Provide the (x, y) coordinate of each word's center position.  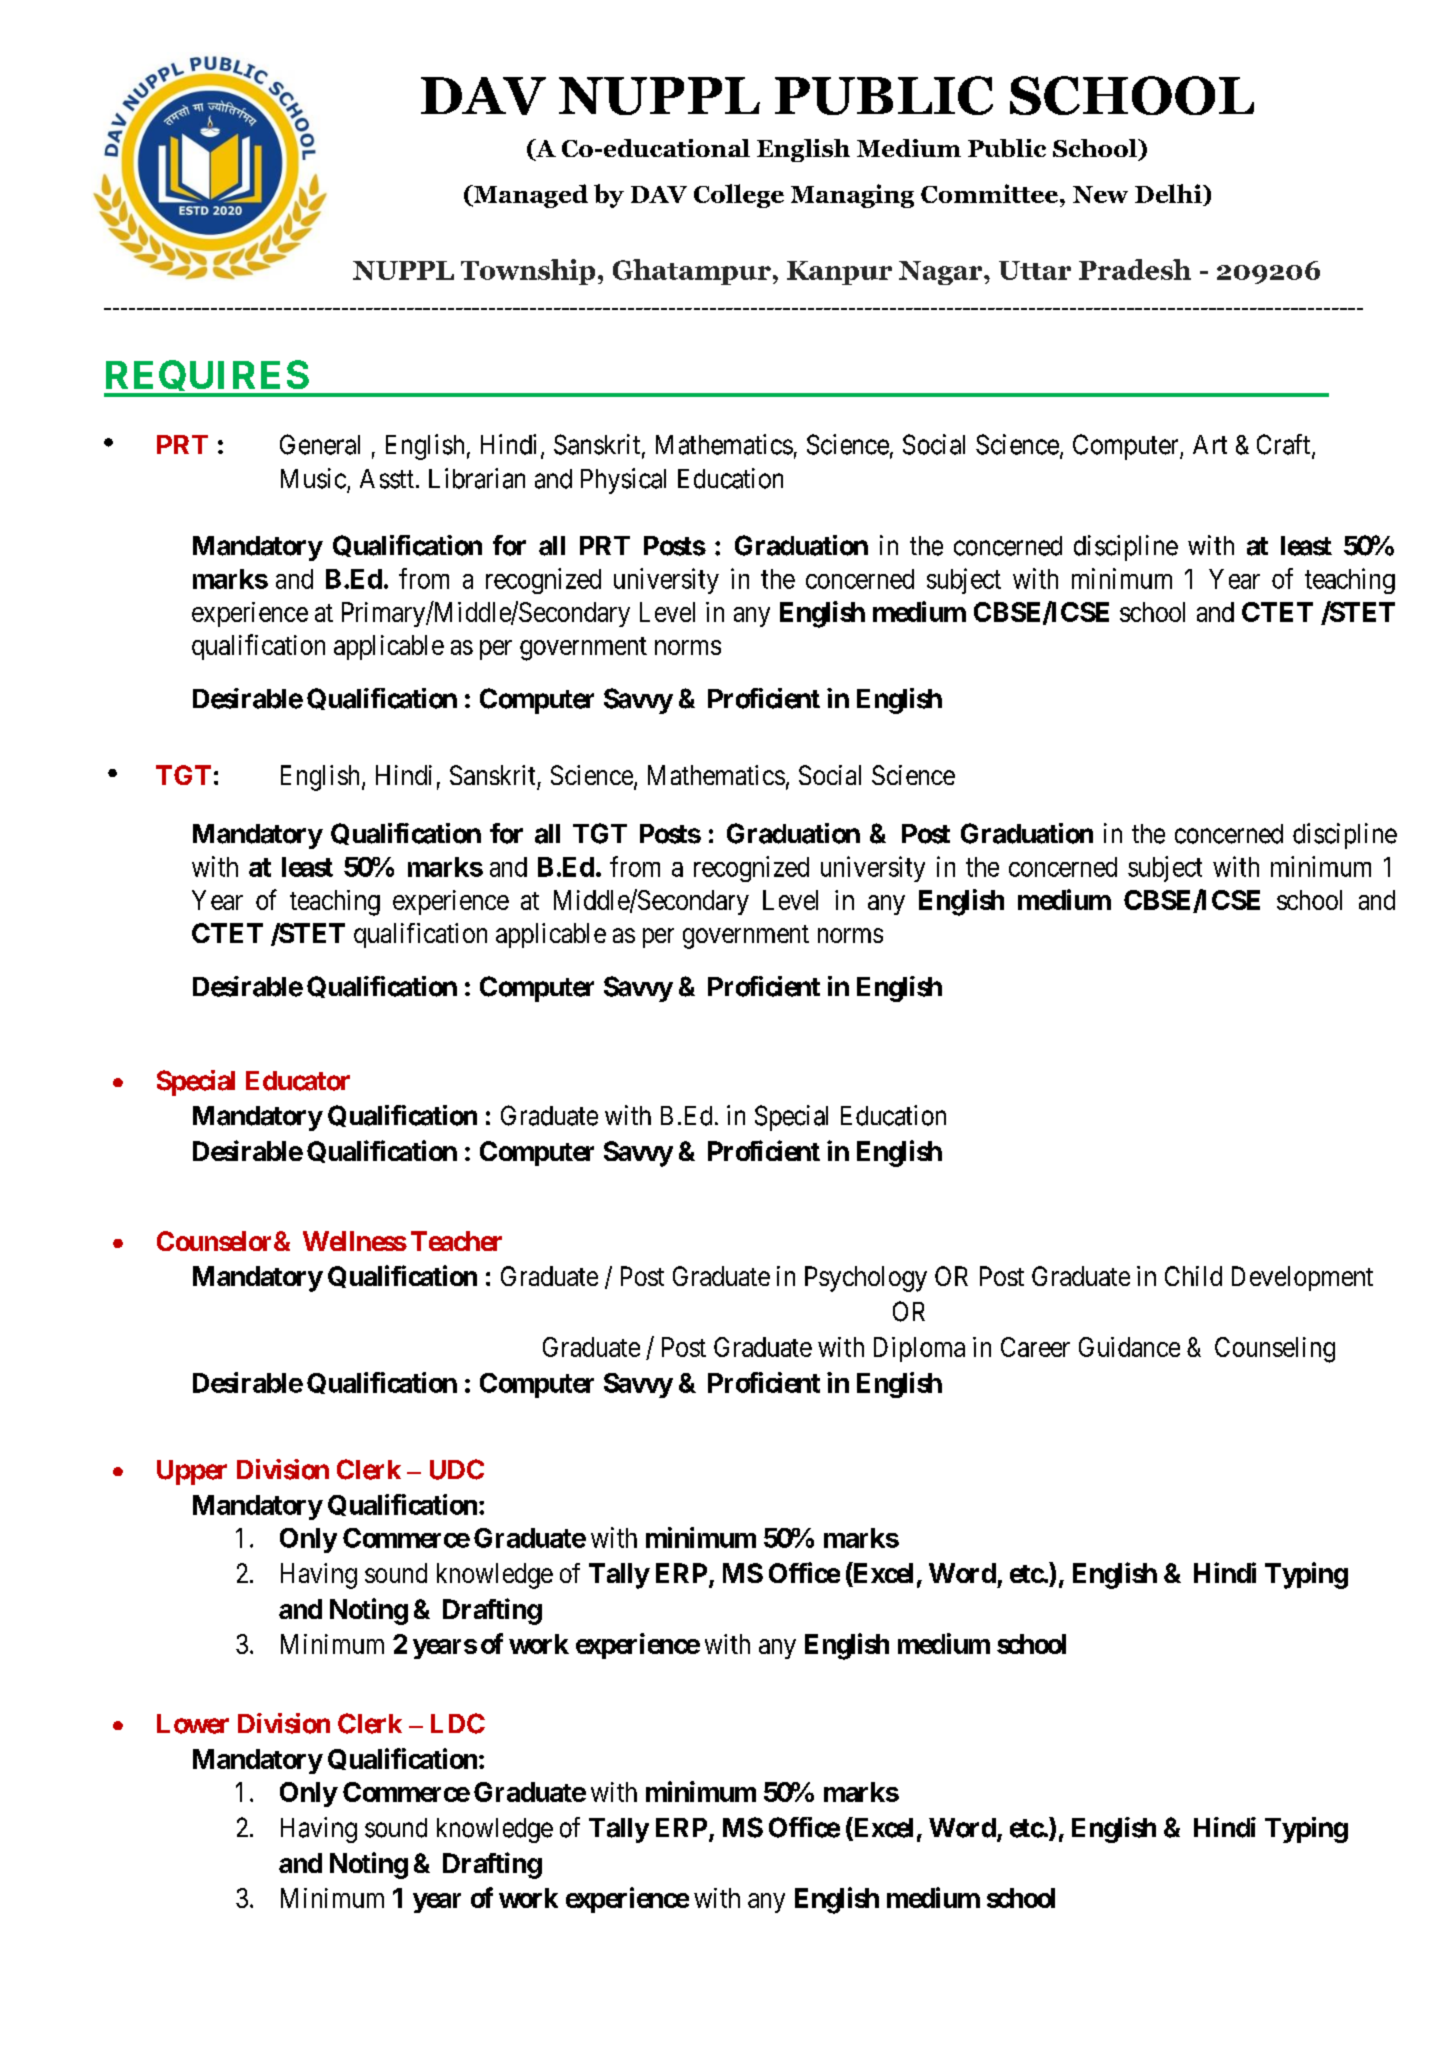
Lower (193, 1724)
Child (1193, 1276)
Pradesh (1135, 269)
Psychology (866, 1279)
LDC (458, 1723)
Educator (298, 1081)
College (739, 196)
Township (528, 272)
